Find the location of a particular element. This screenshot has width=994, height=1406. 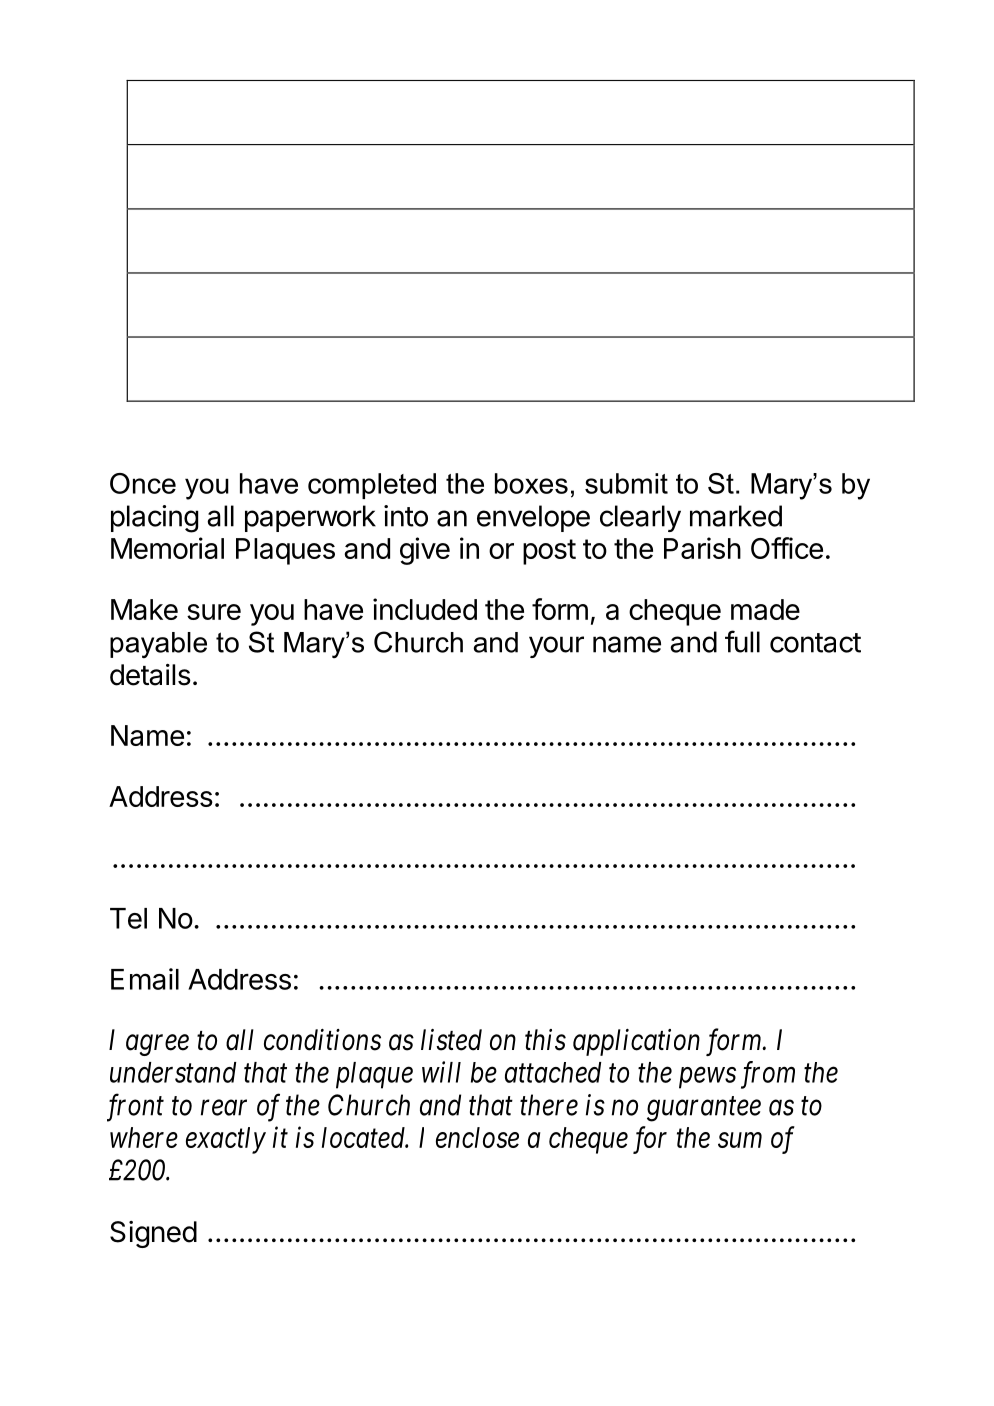

placing is located at coordinates (154, 519).
